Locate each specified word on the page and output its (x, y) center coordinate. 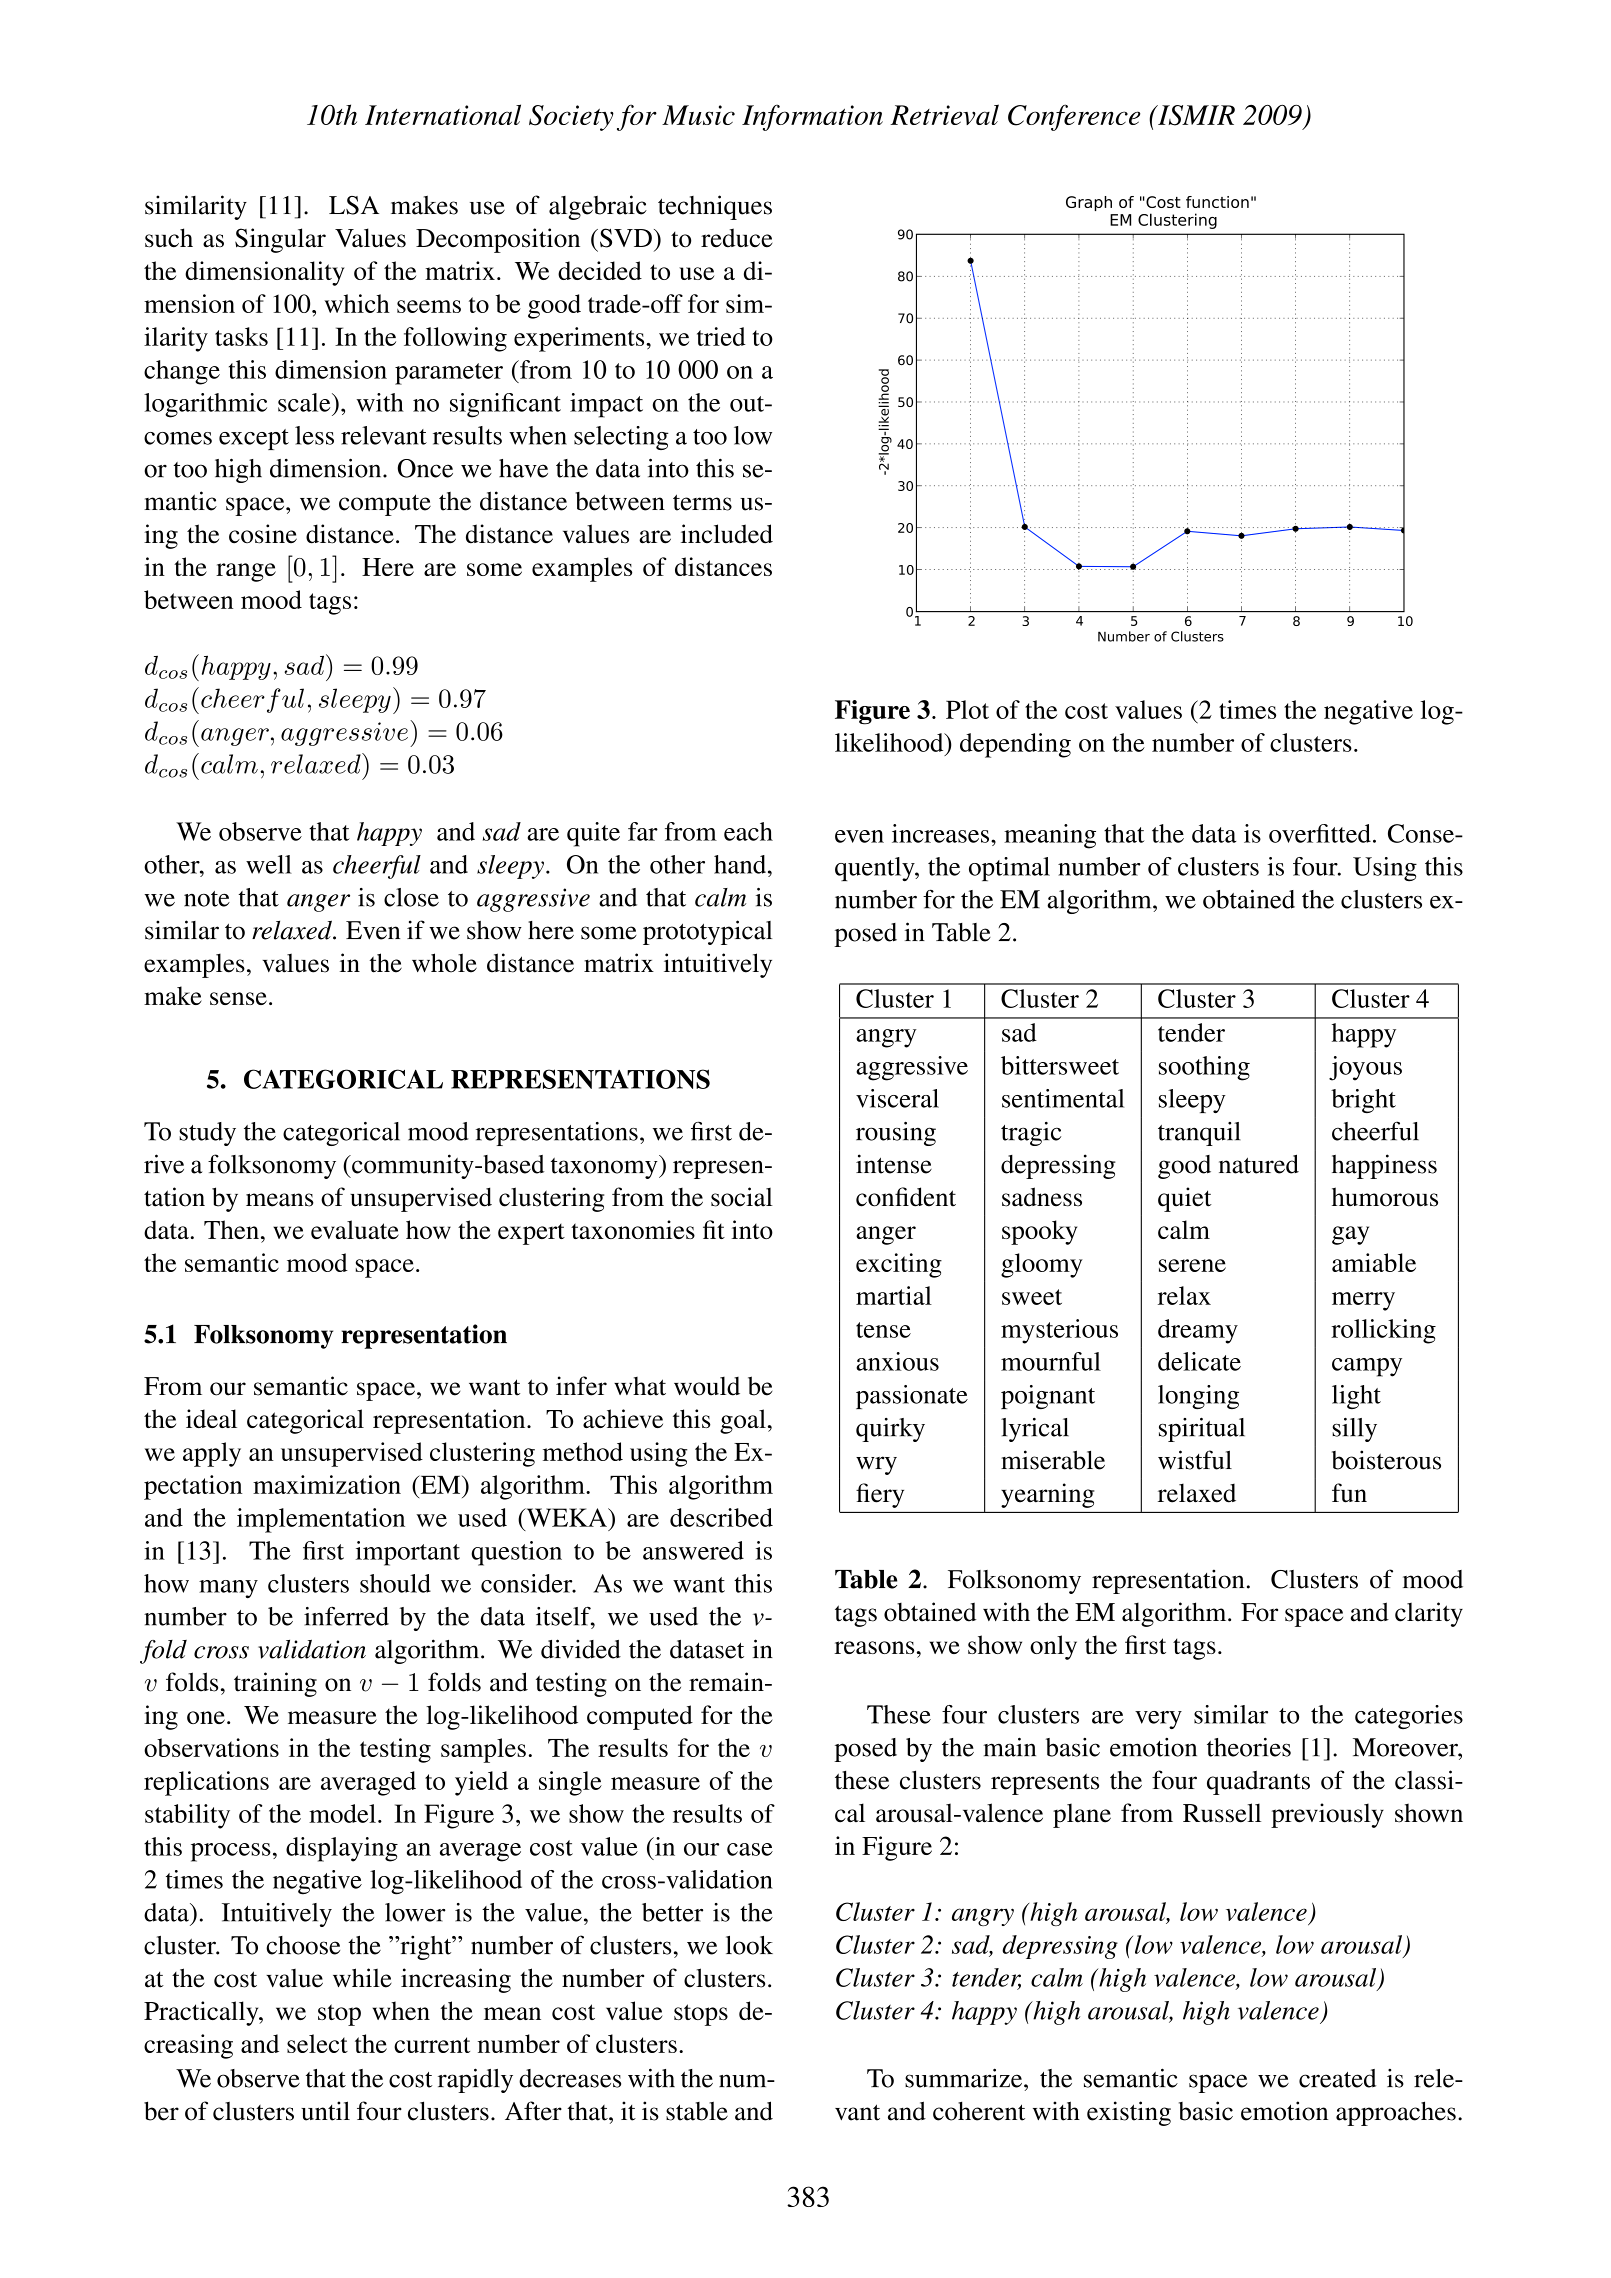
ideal (211, 1418)
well (269, 864)
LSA (354, 205)
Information (812, 117)
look (749, 1945)
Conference (1074, 117)
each (748, 831)
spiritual (1202, 1430)
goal (743, 1421)
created (1337, 2078)
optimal (1009, 869)
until (325, 2111)
